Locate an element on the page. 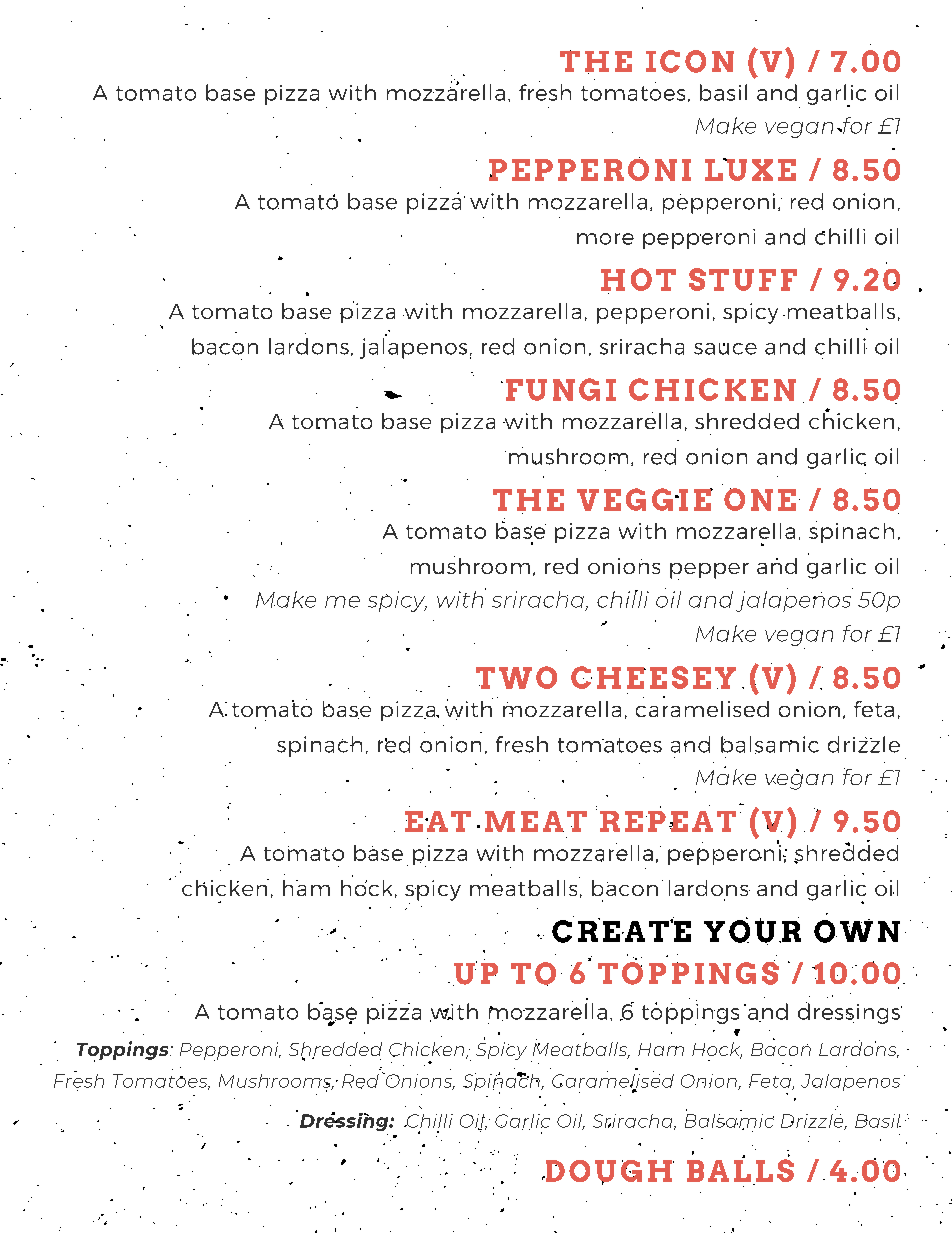 This document has width=952, height=1233. CHEESEY is located at coordinates (653, 677).
